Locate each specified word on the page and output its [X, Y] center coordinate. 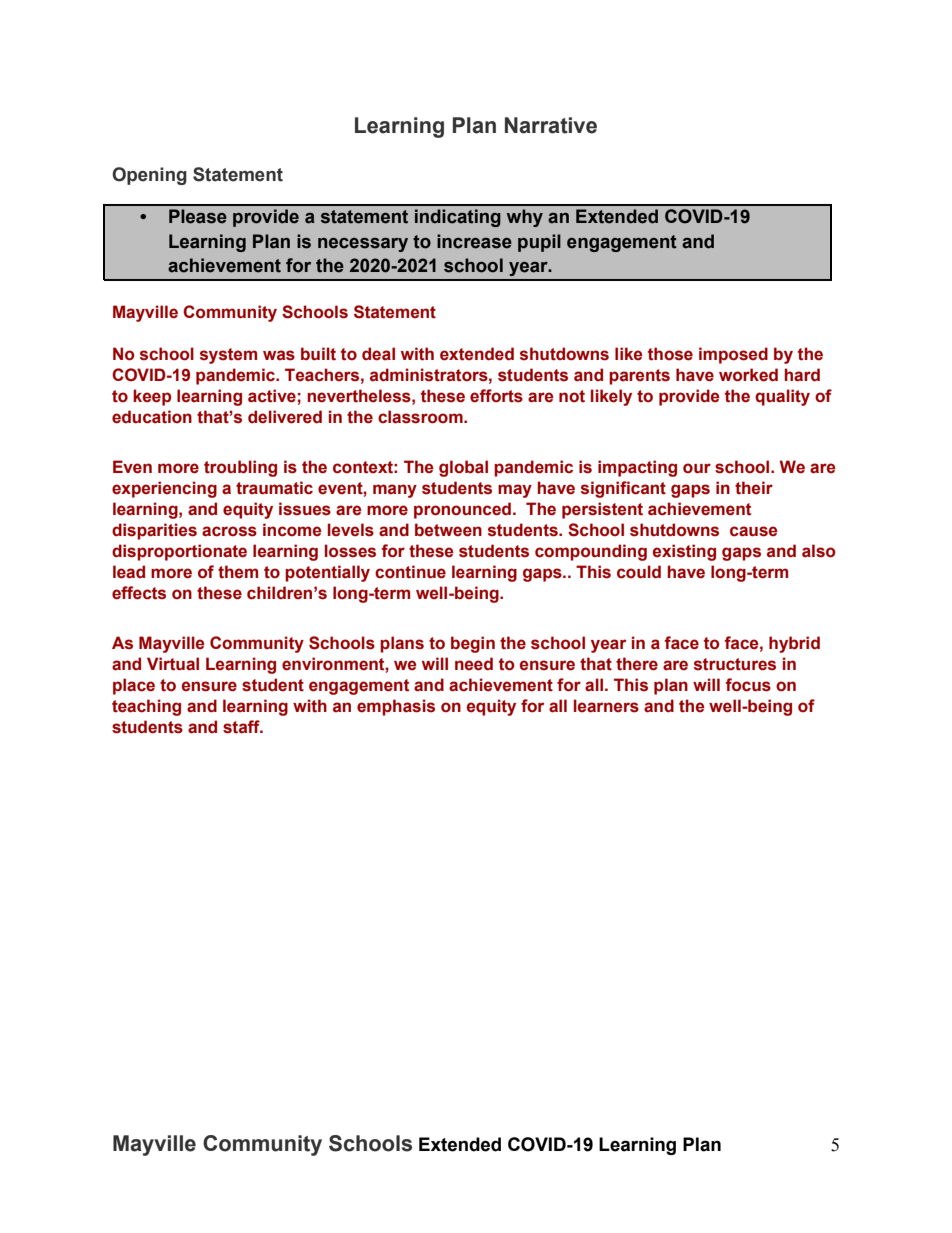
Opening [149, 176]
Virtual [173, 664]
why [525, 218]
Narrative [551, 125]
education [152, 417]
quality [782, 397]
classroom [421, 417]
